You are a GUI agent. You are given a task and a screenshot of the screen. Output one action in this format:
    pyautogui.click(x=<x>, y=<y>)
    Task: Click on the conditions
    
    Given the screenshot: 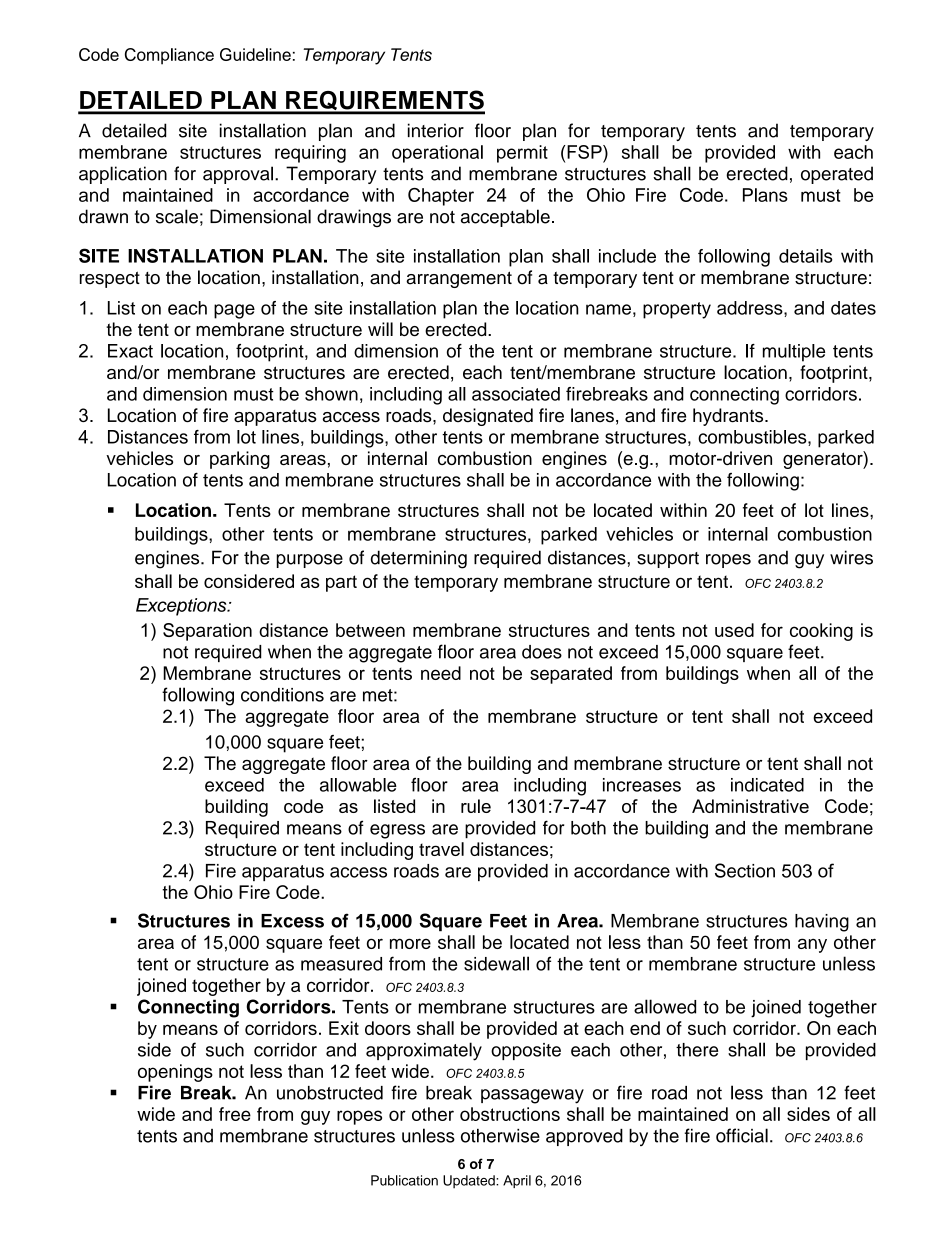 What is the action you would take?
    pyautogui.click(x=282, y=695)
